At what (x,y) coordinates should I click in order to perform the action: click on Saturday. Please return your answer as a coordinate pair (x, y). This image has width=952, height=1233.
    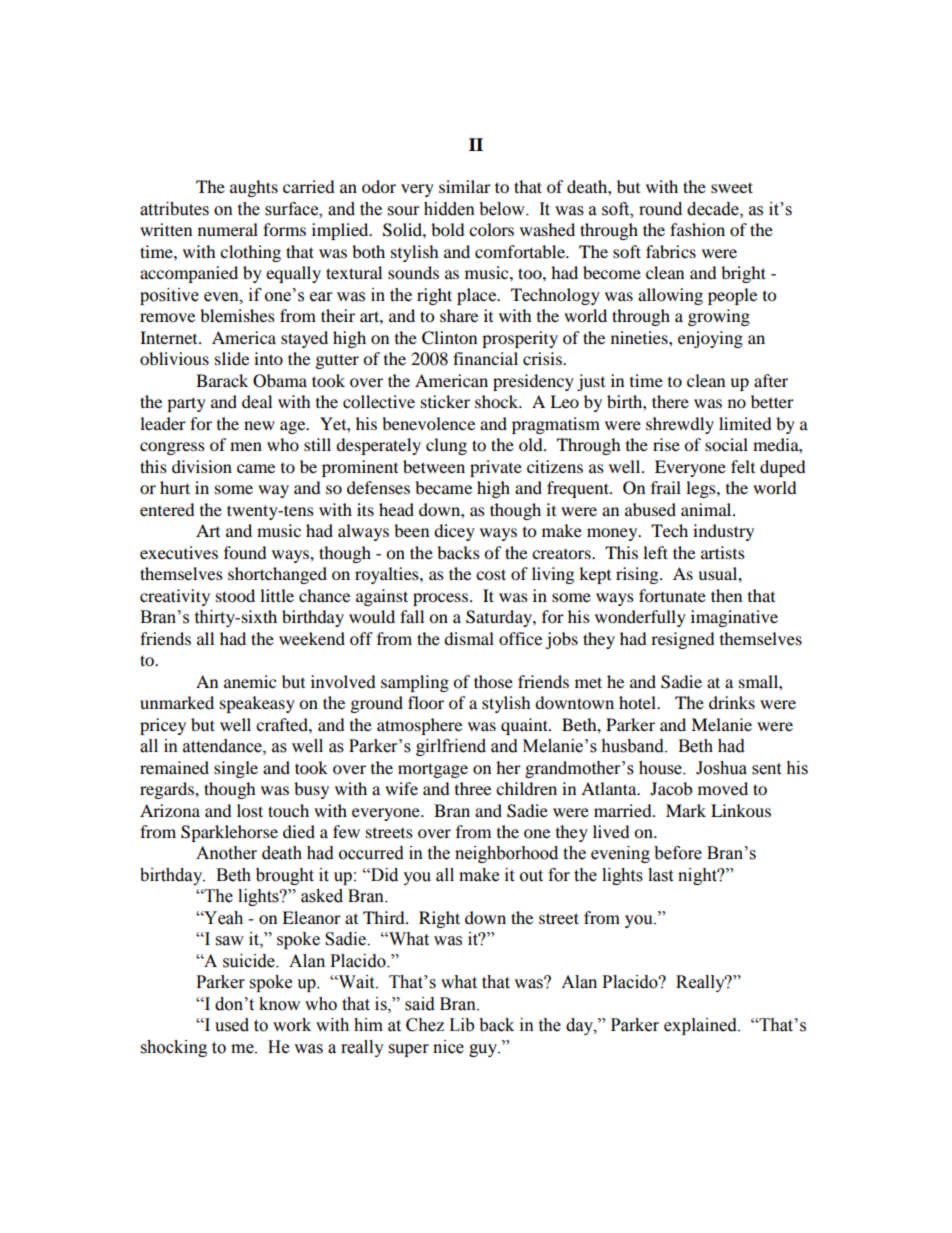
    Looking at the image, I should click on (500, 618).
